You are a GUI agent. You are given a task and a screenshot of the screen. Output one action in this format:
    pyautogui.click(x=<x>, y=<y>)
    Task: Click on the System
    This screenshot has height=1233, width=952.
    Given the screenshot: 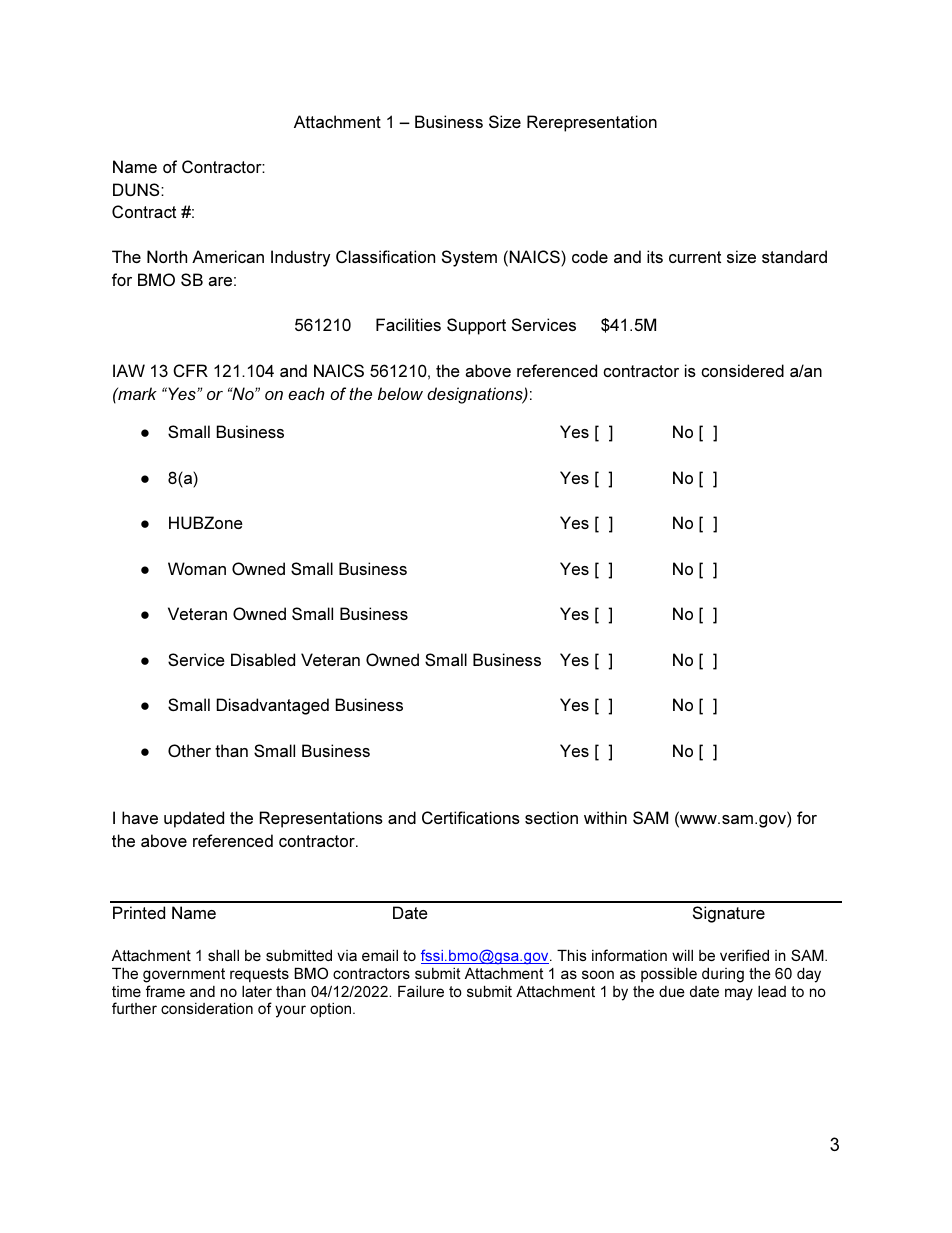 What is the action you would take?
    pyautogui.click(x=469, y=258)
